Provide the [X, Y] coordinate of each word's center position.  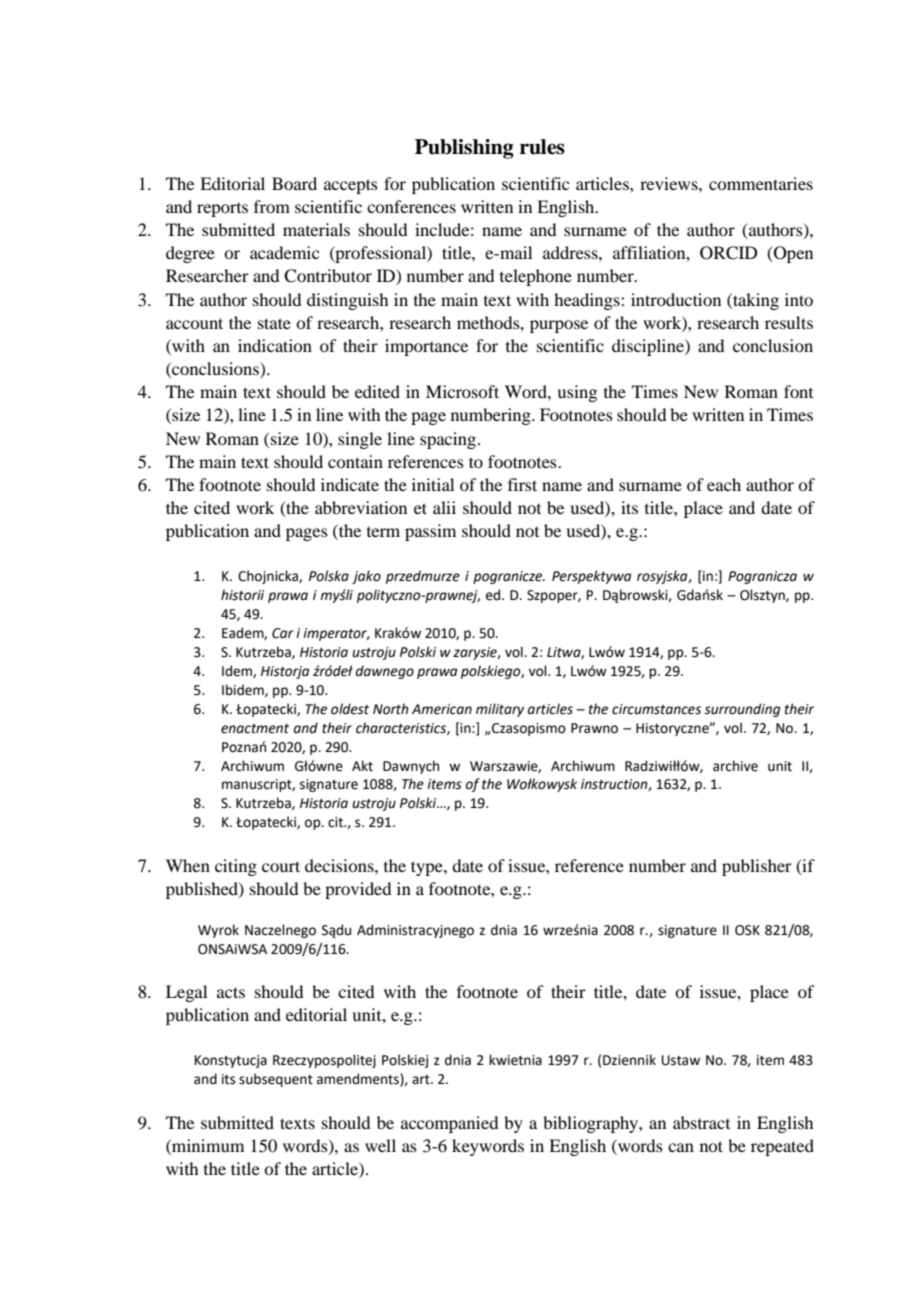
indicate [350, 484]
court [281, 866]
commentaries [761, 183]
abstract [701, 1122]
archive [735, 766]
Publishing [464, 149]
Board [294, 183]
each [724, 484]
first [522, 484]
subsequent [276, 1080]
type [428, 868]
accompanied [449, 1124]
